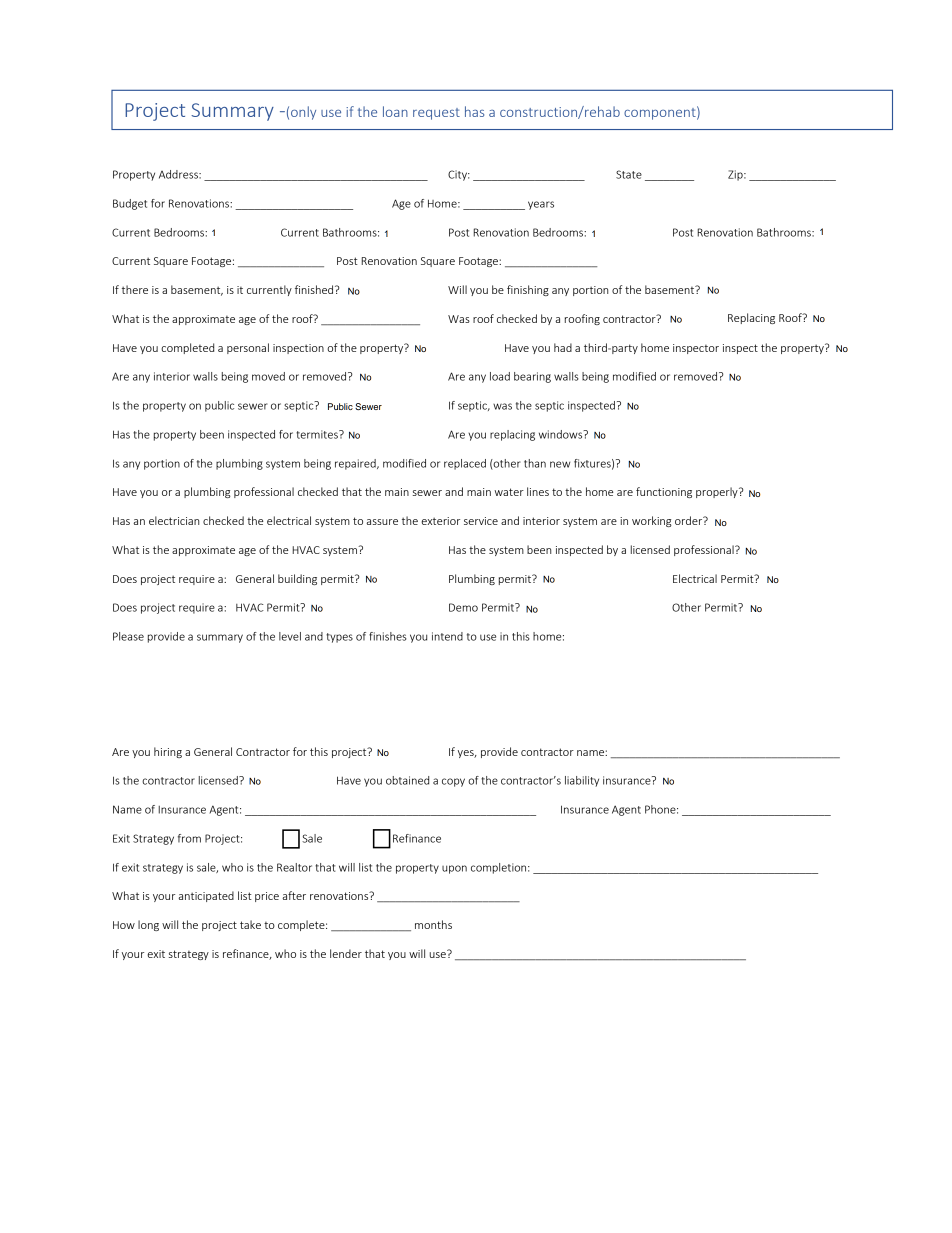  What do you see at coordinates (436, 114) in the screenshot?
I see `request` at bounding box center [436, 114].
